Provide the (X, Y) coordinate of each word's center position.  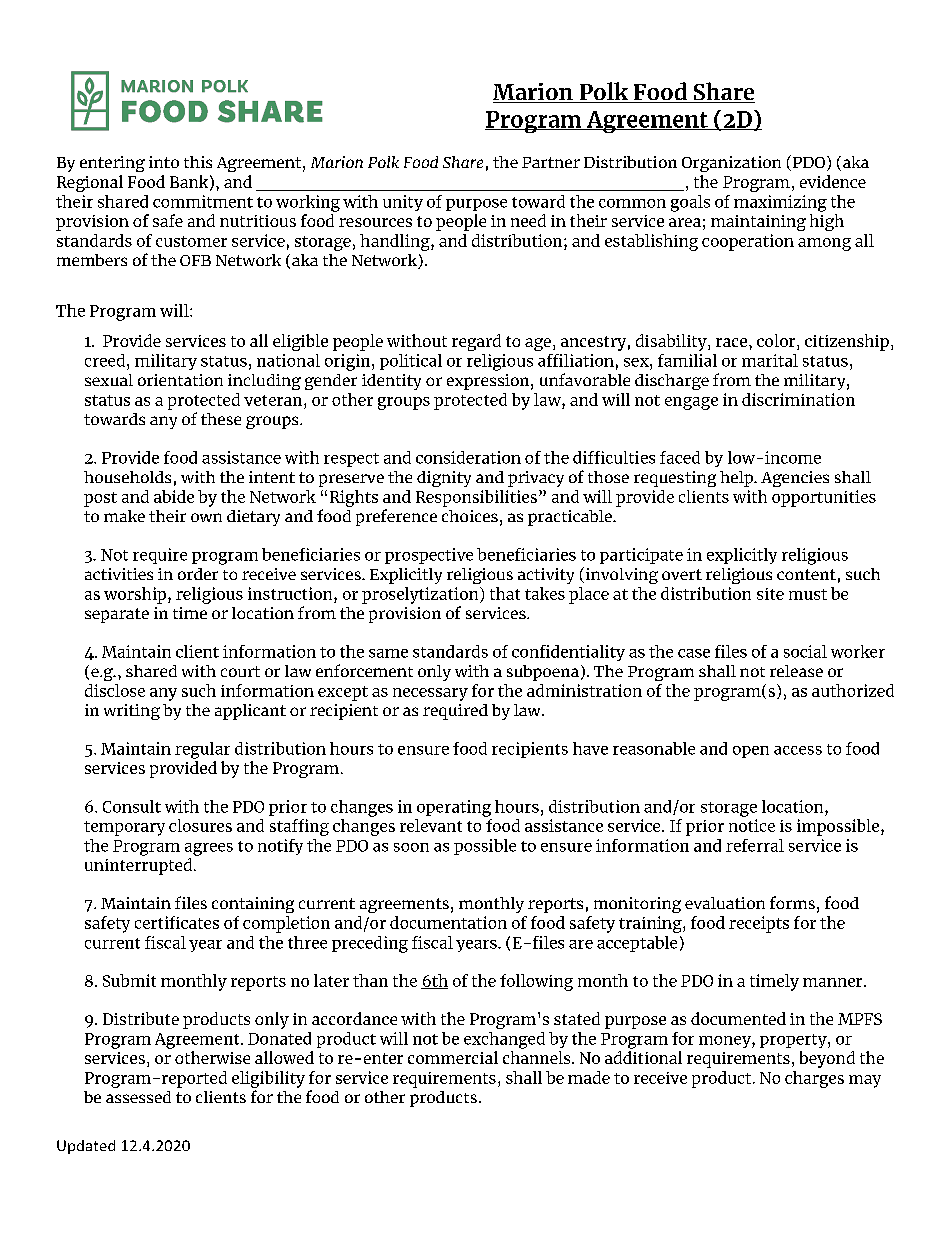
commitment (203, 201)
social (805, 651)
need (528, 220)
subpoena (543, 673)
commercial (453, 1057)
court (240, 671)
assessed (138, 1097)
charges (814, 1079)
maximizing (780, 203)
